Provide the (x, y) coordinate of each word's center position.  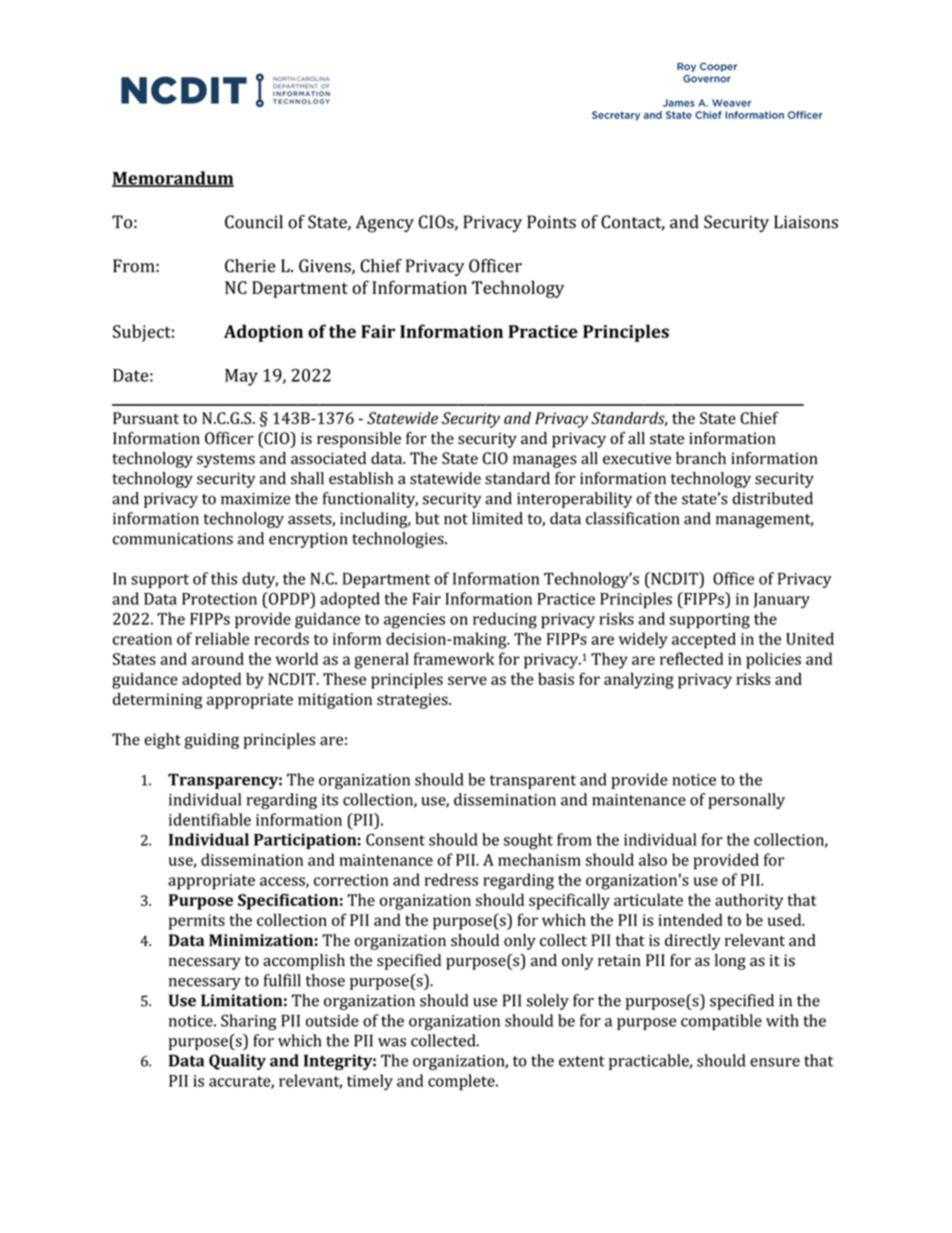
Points (551, 222)
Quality (237, 1062)
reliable (222, 638)
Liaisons (806, 222)
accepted (704, 640)
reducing (505, 620)
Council (254, 222)
